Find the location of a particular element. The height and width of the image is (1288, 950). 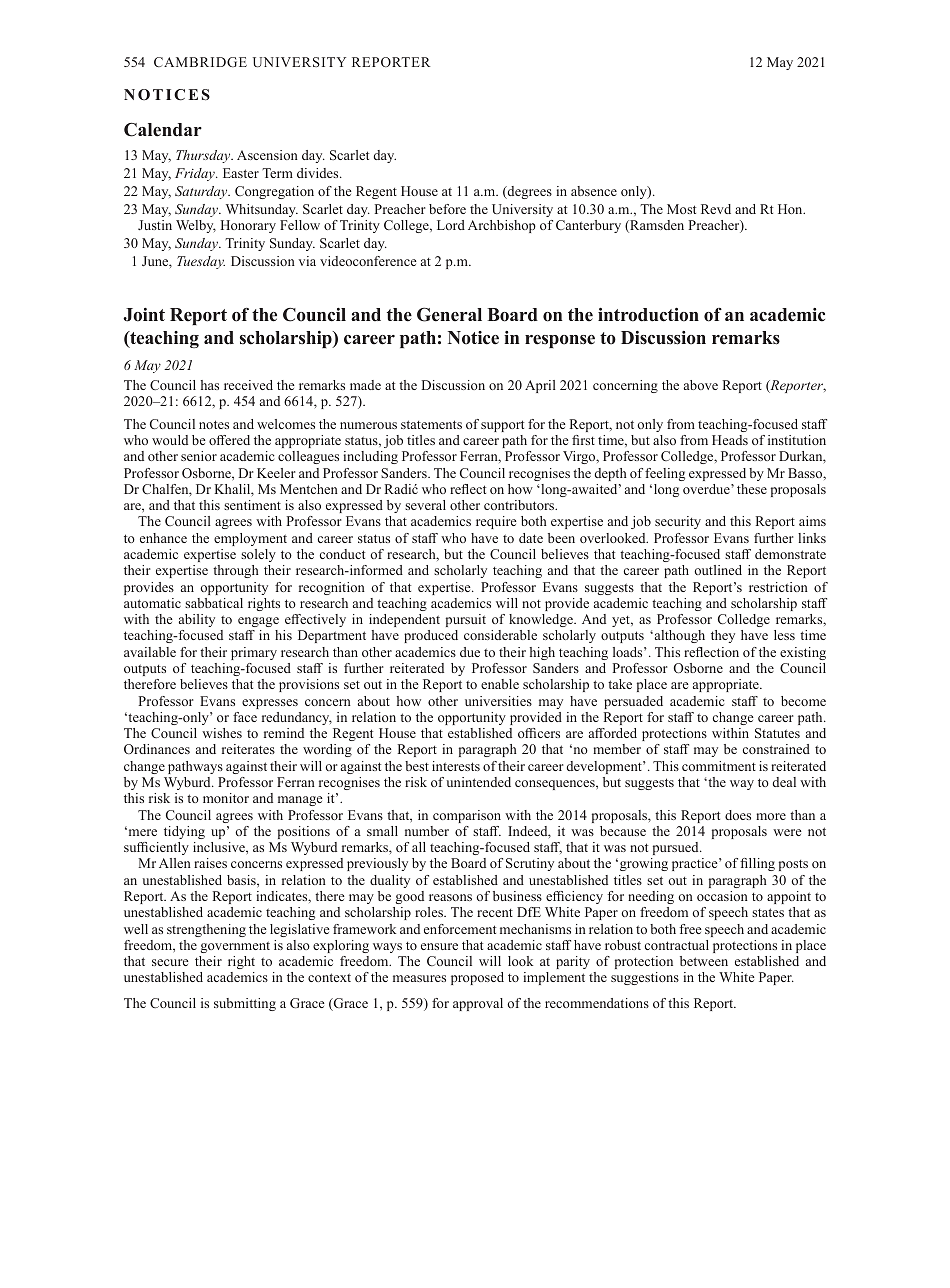

degrees is located at coordinates (528, 192).
